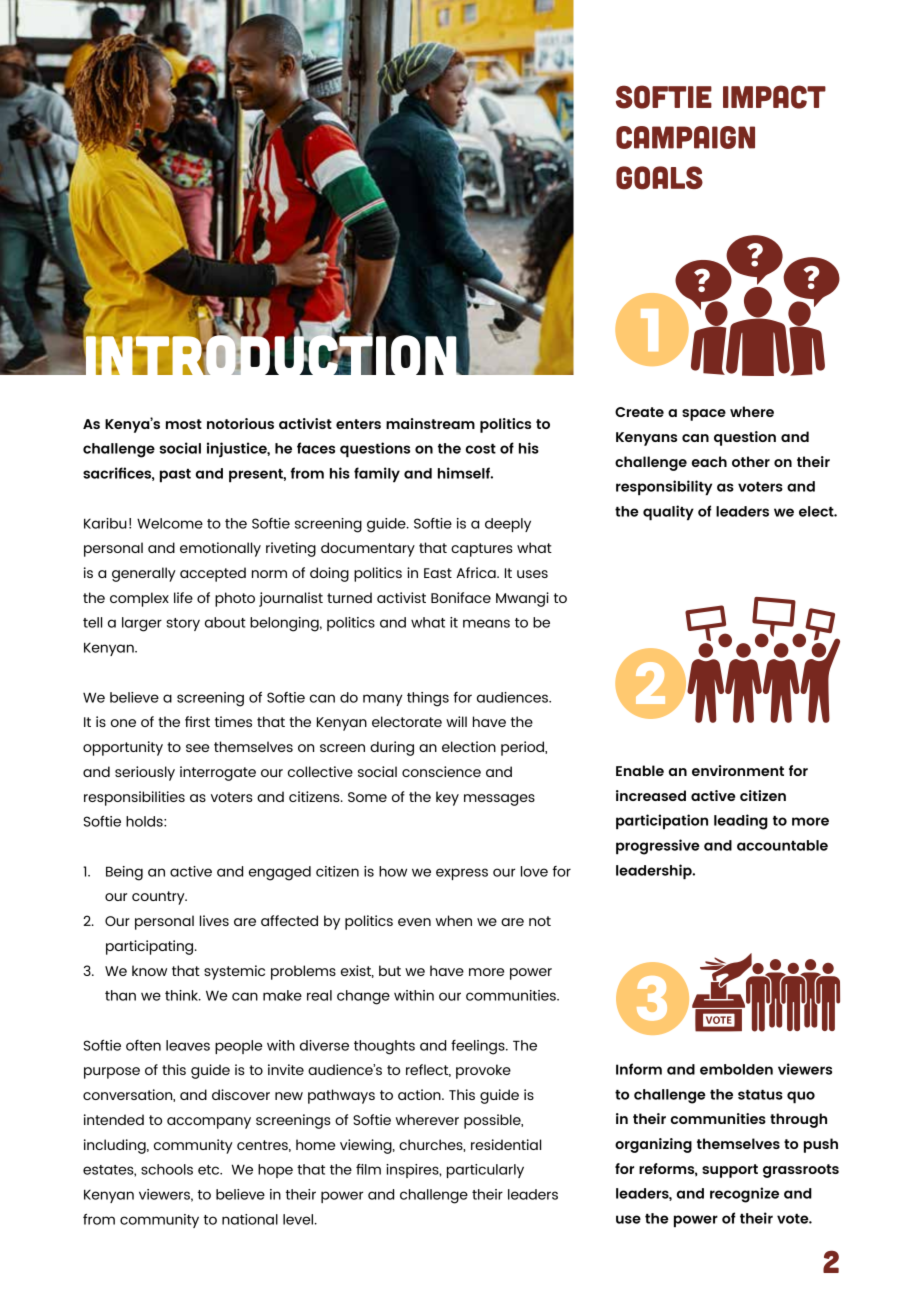 The height and width of the page is (1308, 924). I want to click on lives, so click(214, 920).
